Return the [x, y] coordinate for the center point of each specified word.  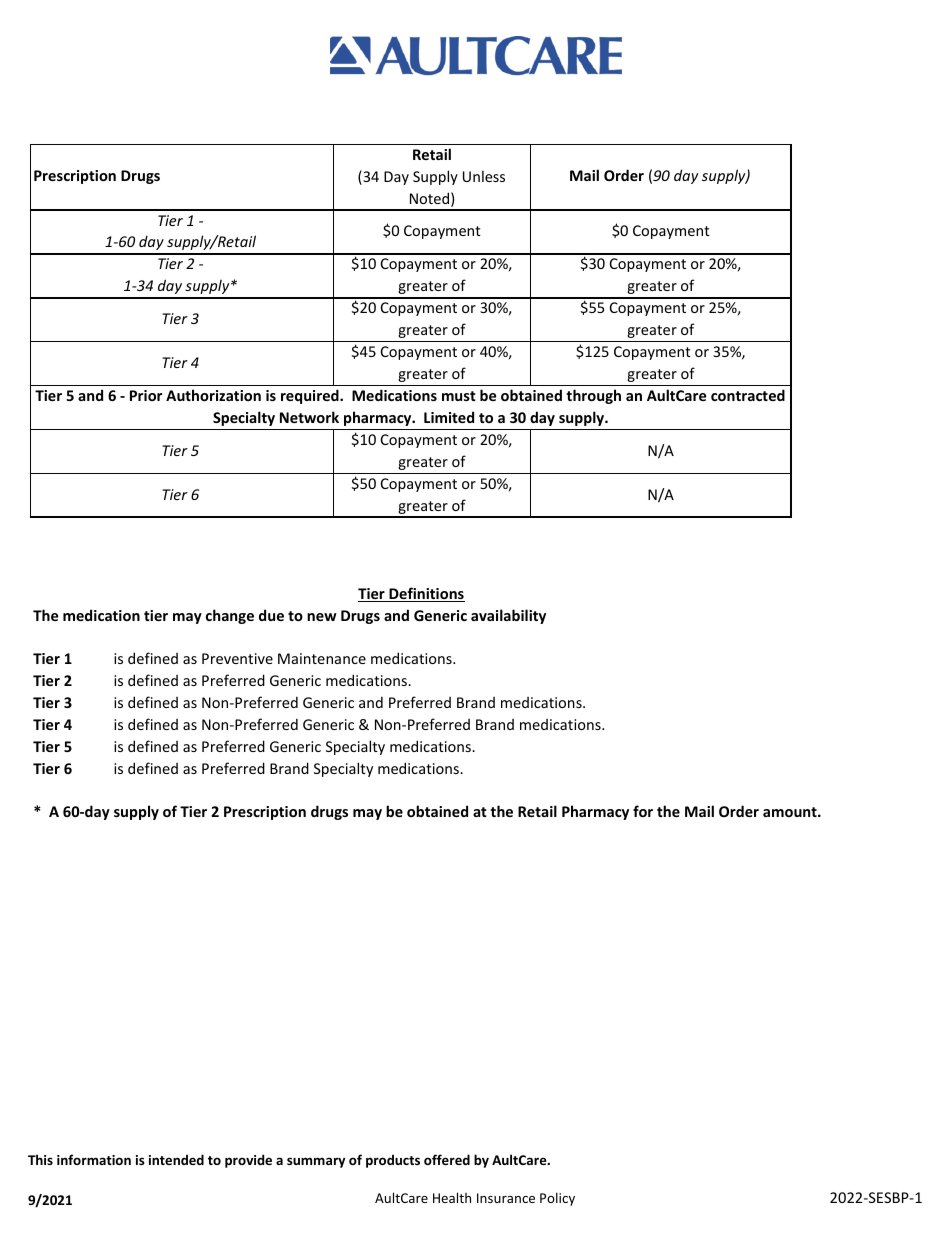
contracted [748, 395]
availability [508, 616]
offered [447, 1159]
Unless [484, 176]
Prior [146, 395]
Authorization [213, 395]
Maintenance [322, 658]
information [94, 1159]
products [393, 1161]
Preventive [237, 658]
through [593, 396]
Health [452, 1197]
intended [176, 1159]
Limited [449, 417]
